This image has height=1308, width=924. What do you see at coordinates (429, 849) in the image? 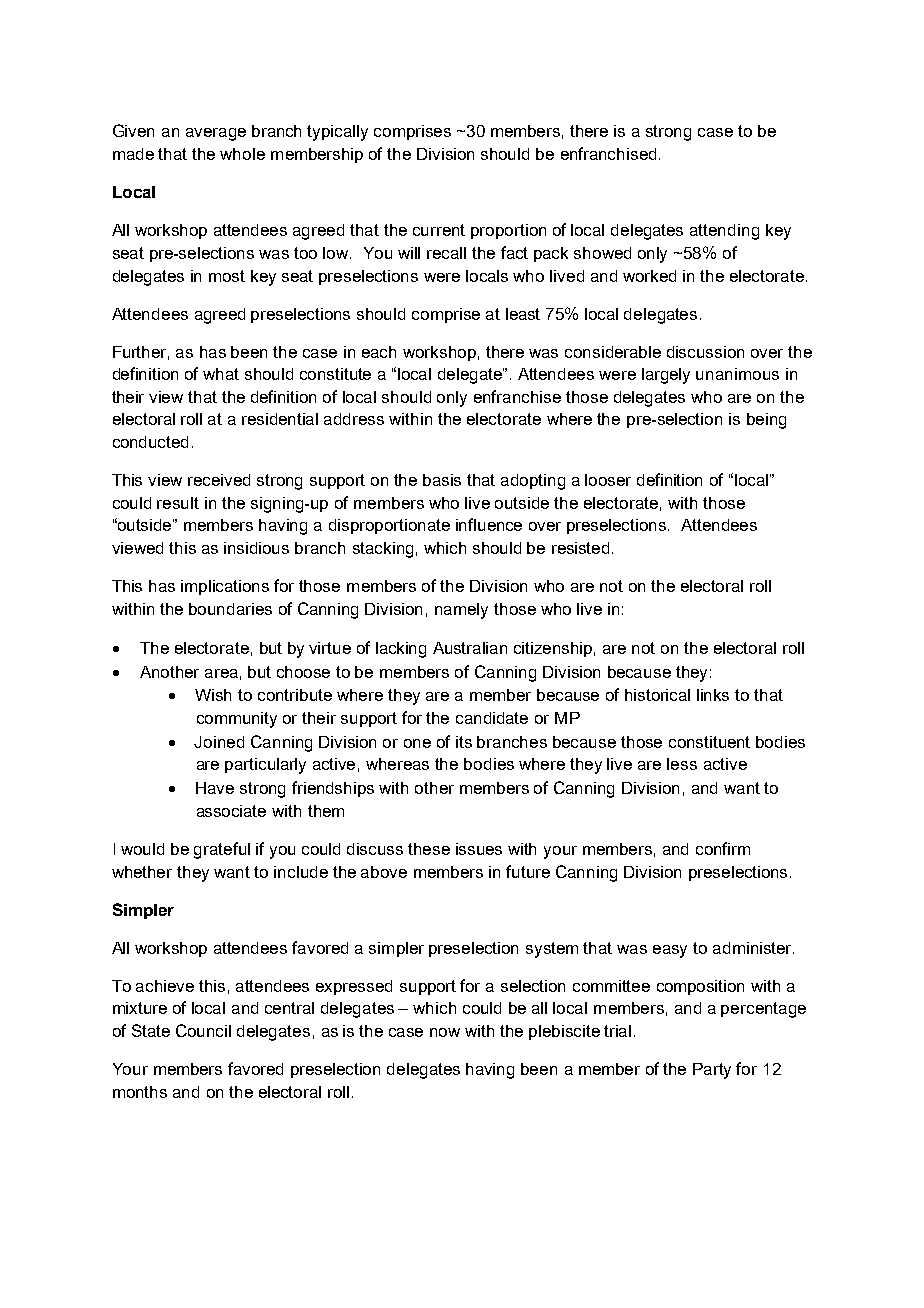
I see `these` at bounding box center [429, 849].
